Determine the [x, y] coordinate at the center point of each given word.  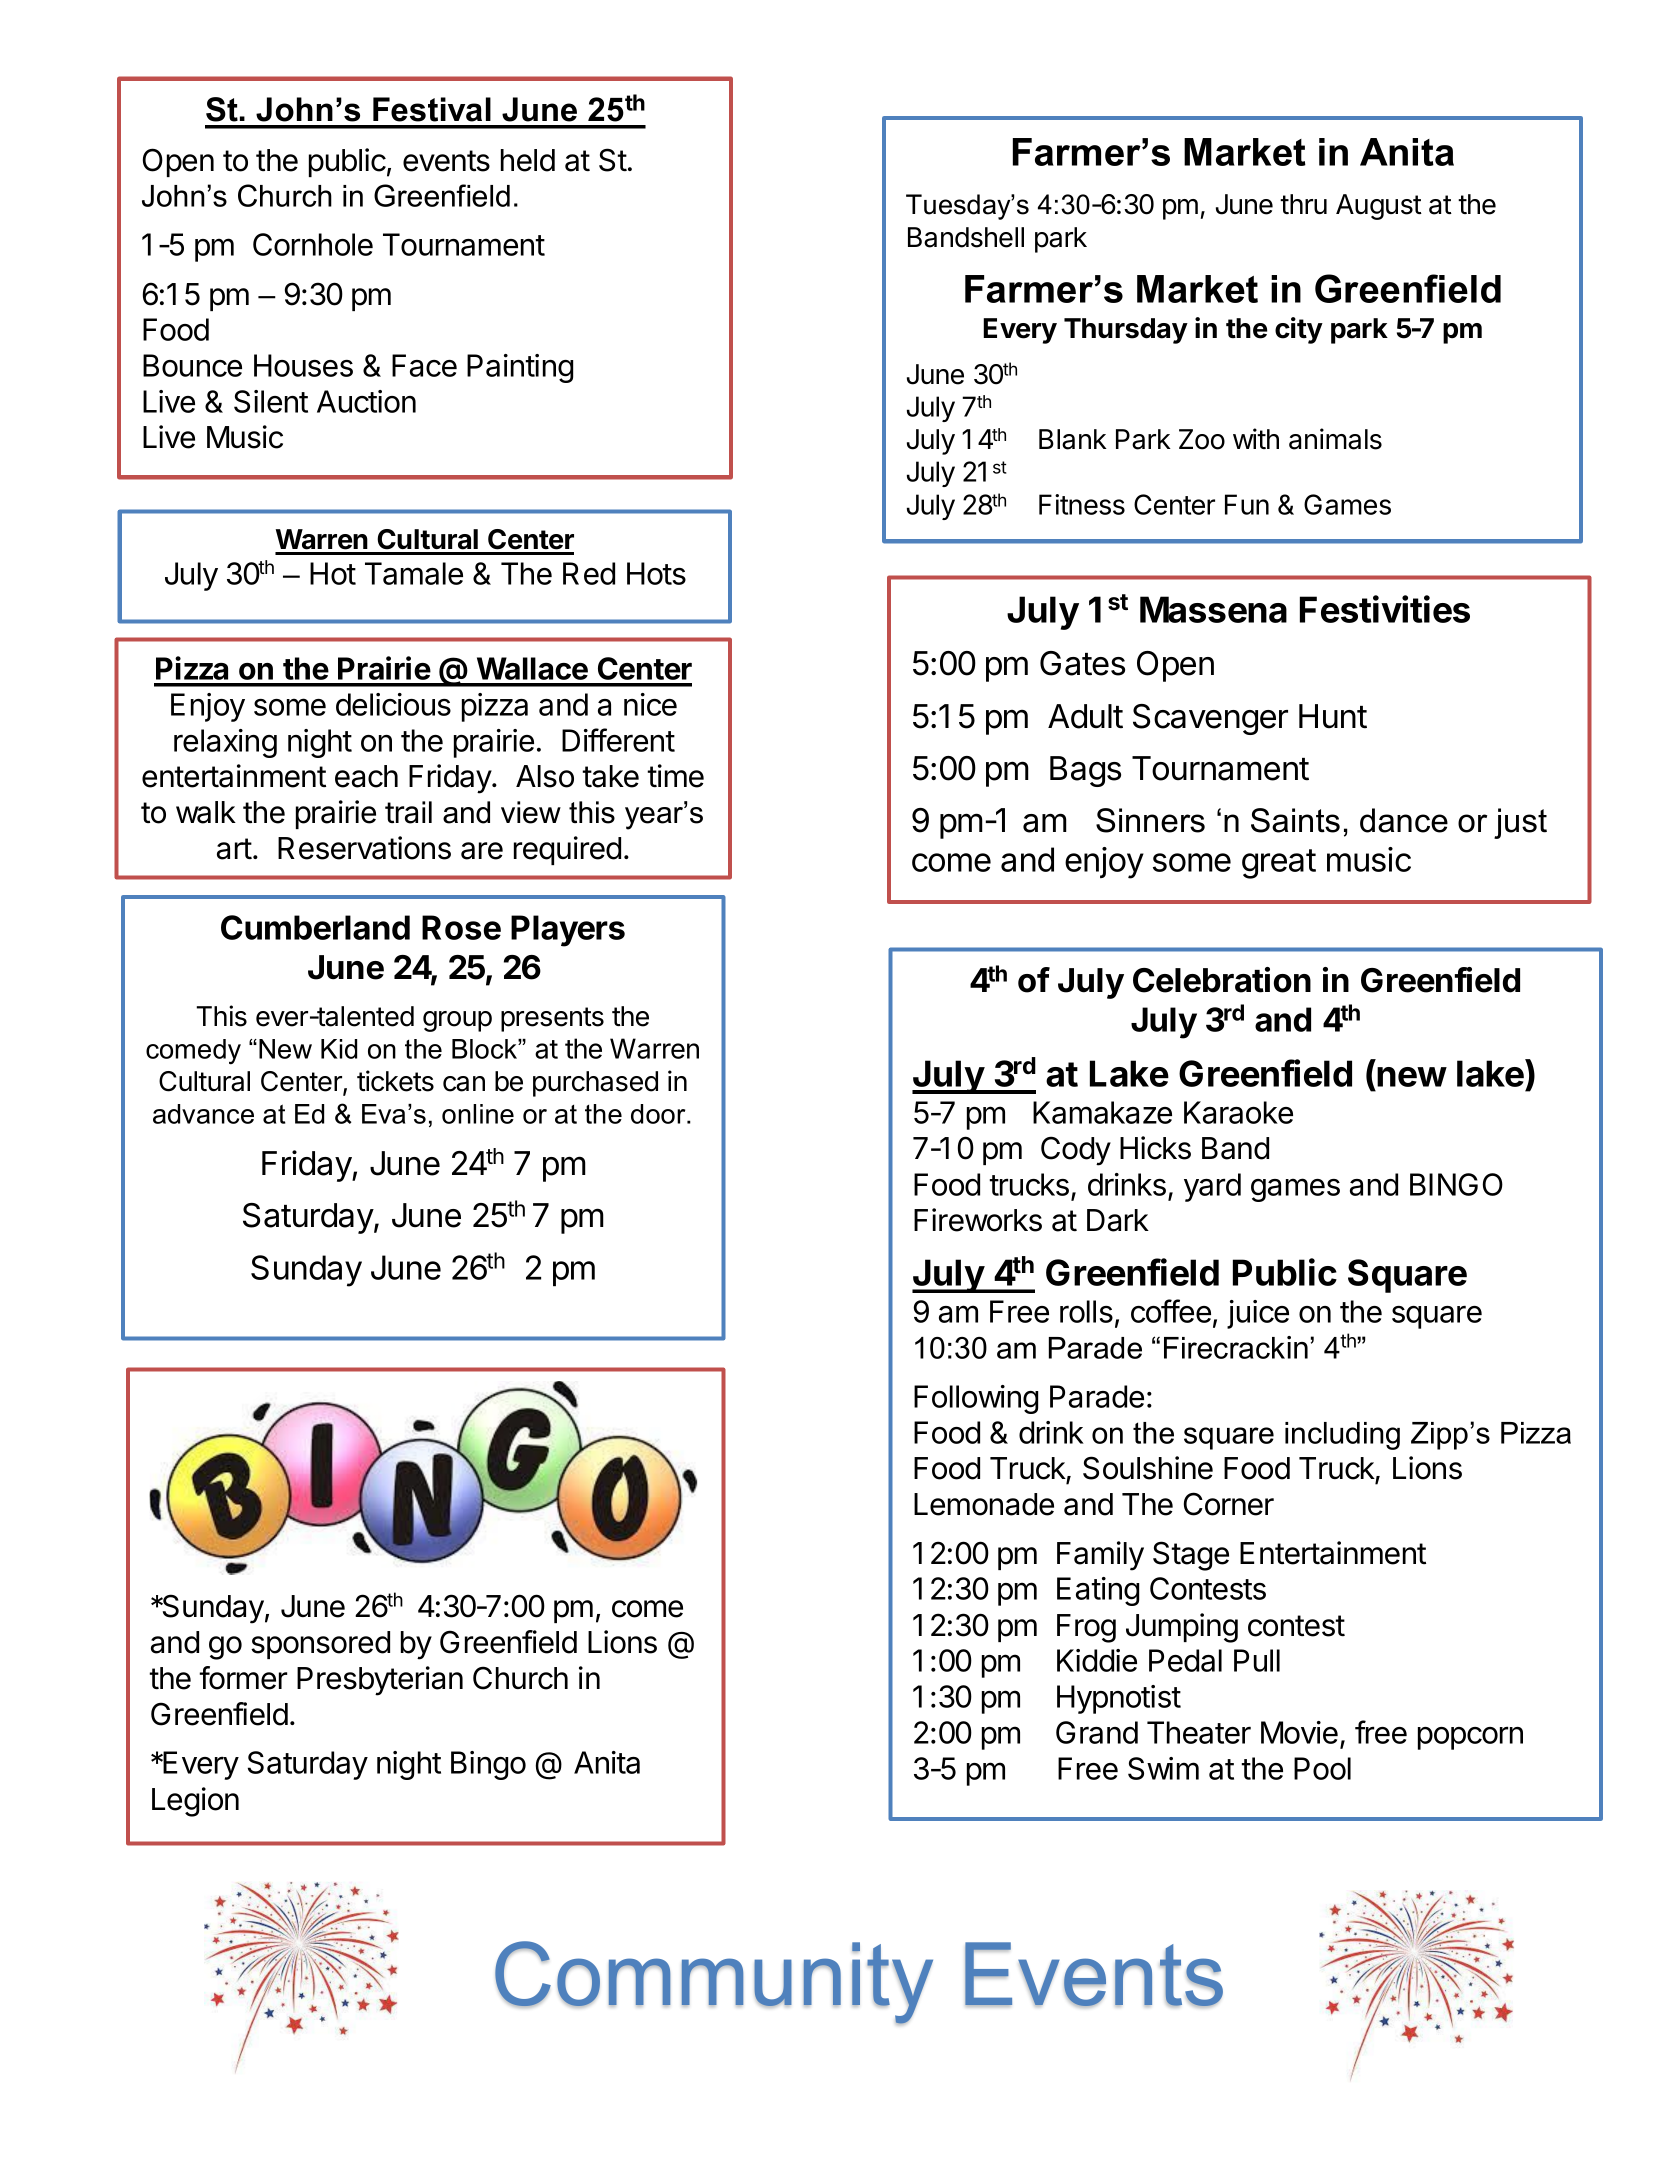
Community [714, 1983]
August [1379, 207]
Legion [195, 1802]
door [659, 1114]
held [528, 160]
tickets [395, 1081]
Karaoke [1238, 1112]
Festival [432, 109]
